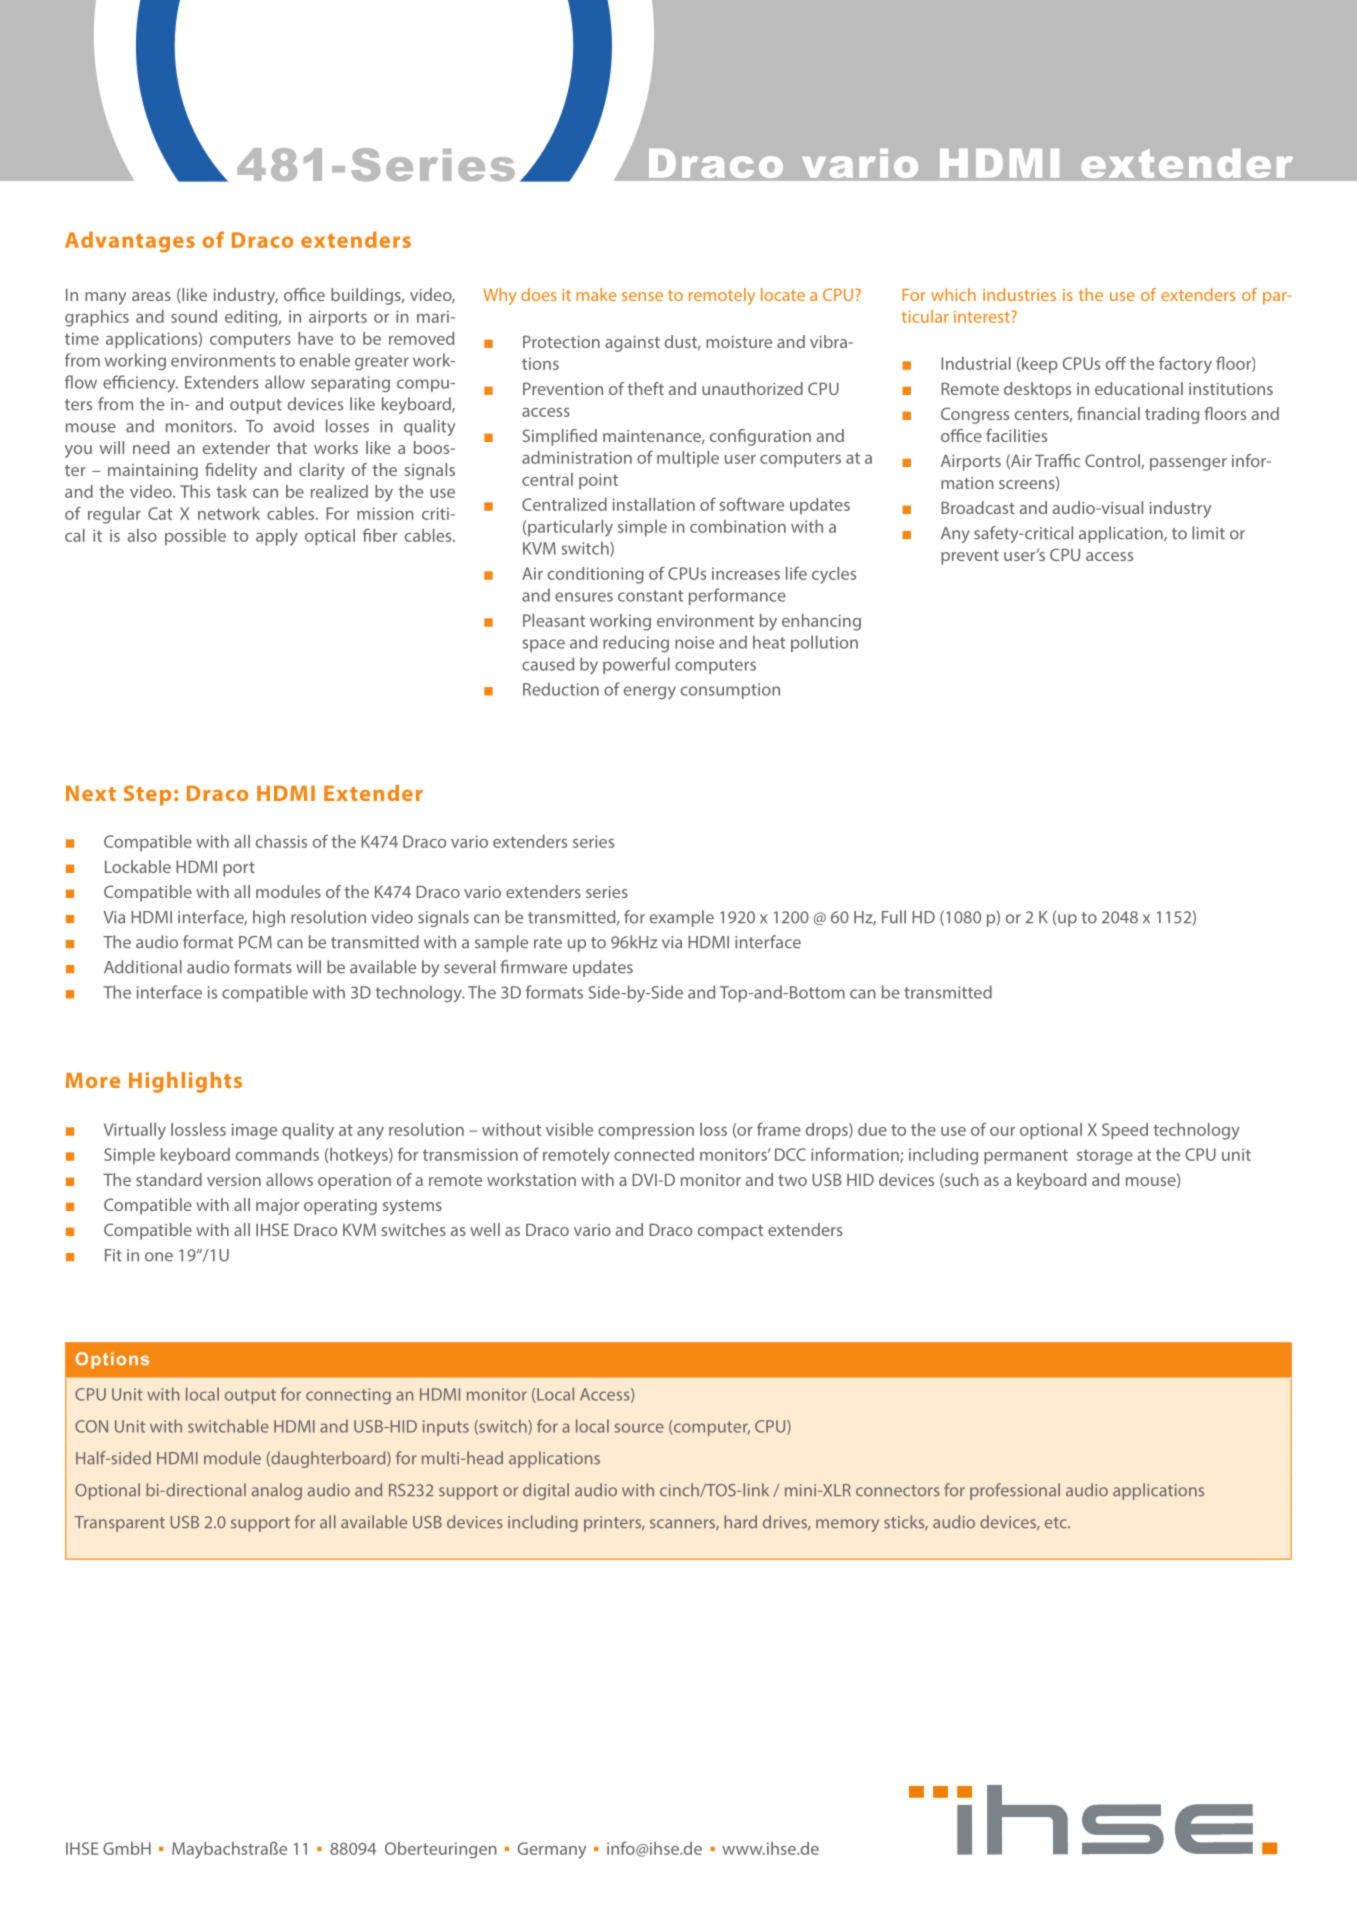 This screenshot has height=1919, width=1357. Describe the element at coordinates (953, 294) in the screenshot. I see `which` at that location.
